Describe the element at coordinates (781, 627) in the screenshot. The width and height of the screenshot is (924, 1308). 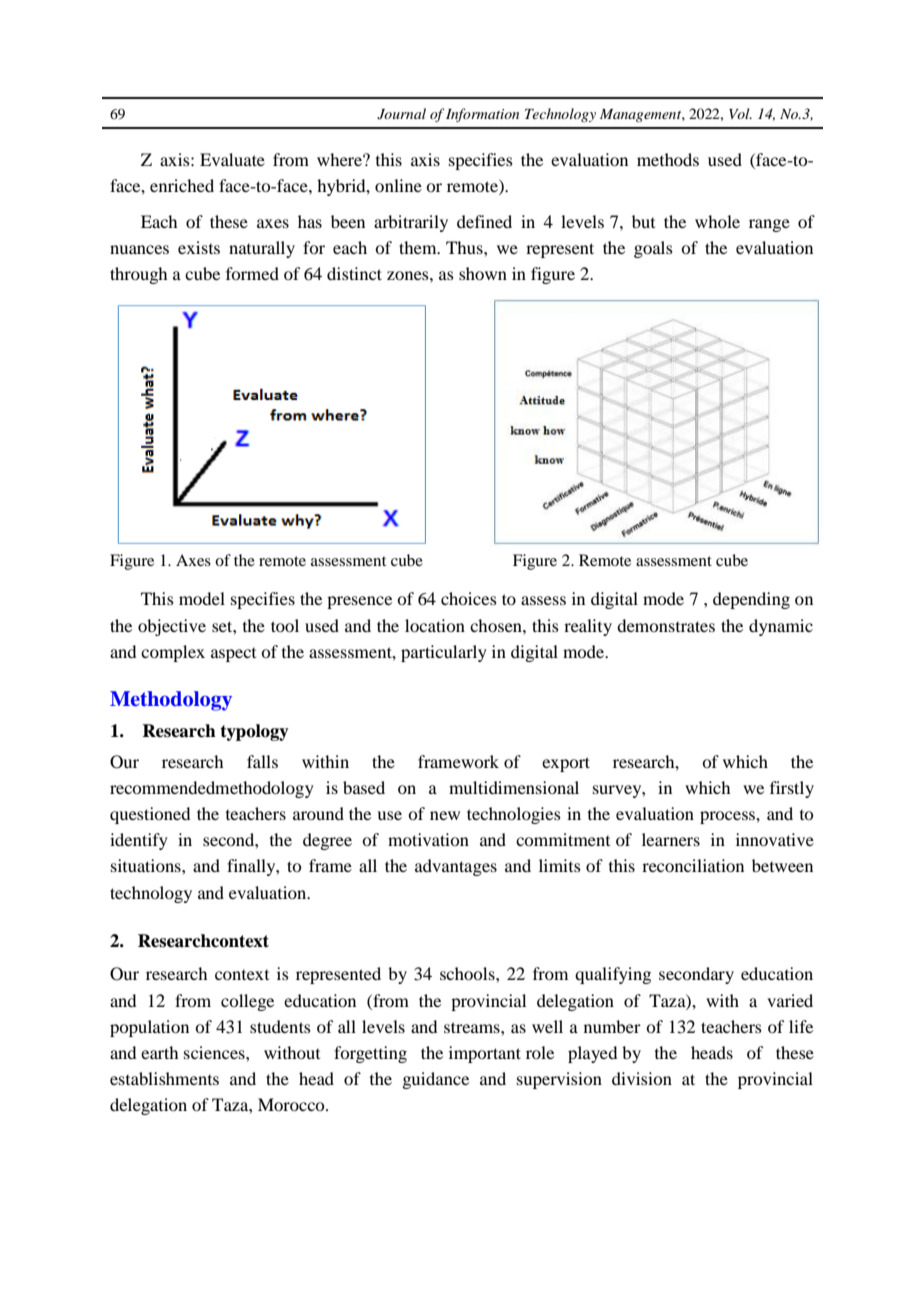
I see `dynamic` at that location.
